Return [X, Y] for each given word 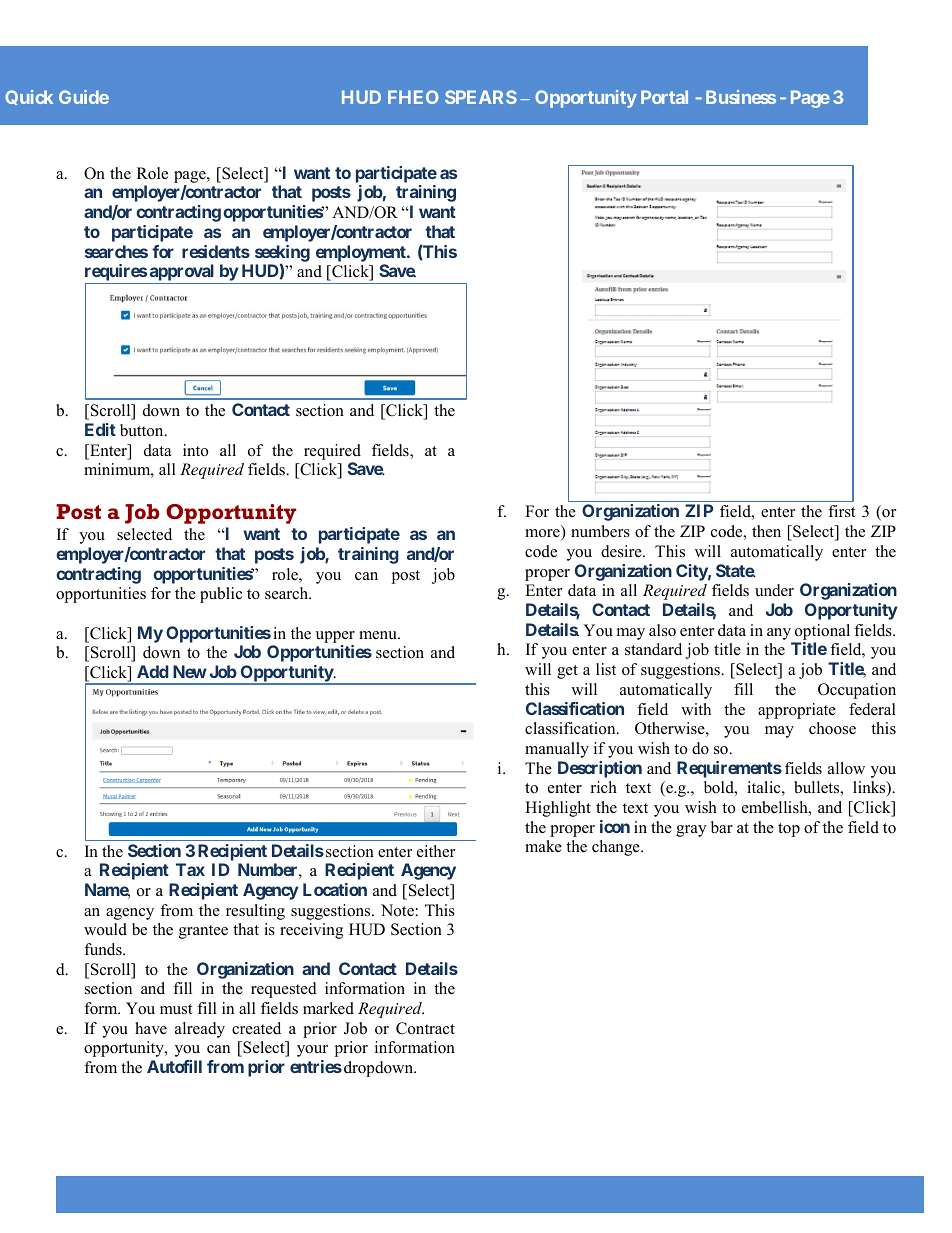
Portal [664, 97]
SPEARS [481, 97]
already [200, 1030]
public [221, 595]
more [543, 534]
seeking [282, 254]
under [774, 590]
